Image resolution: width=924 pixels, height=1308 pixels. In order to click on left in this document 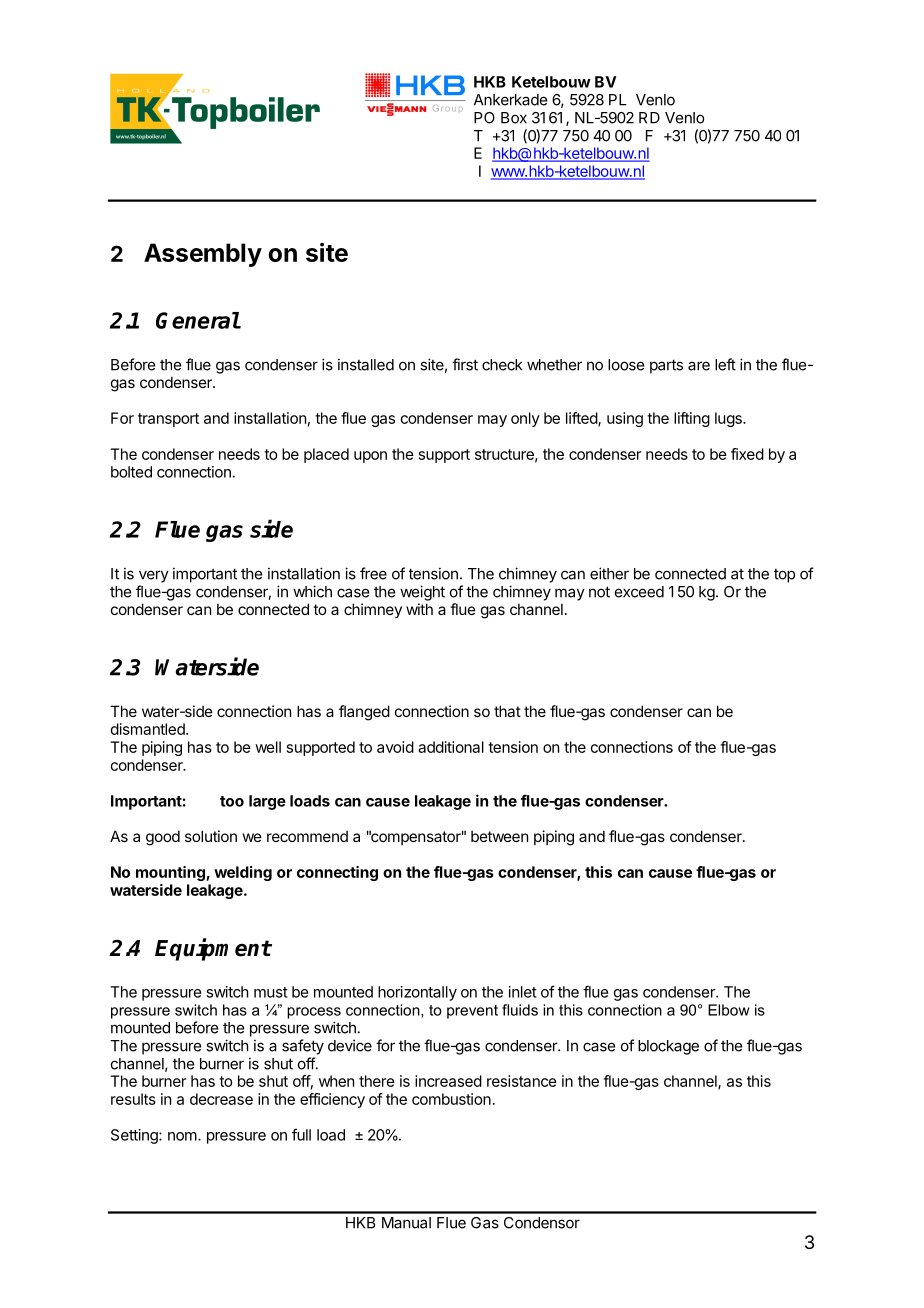, I will do `click(725, 364)`.
